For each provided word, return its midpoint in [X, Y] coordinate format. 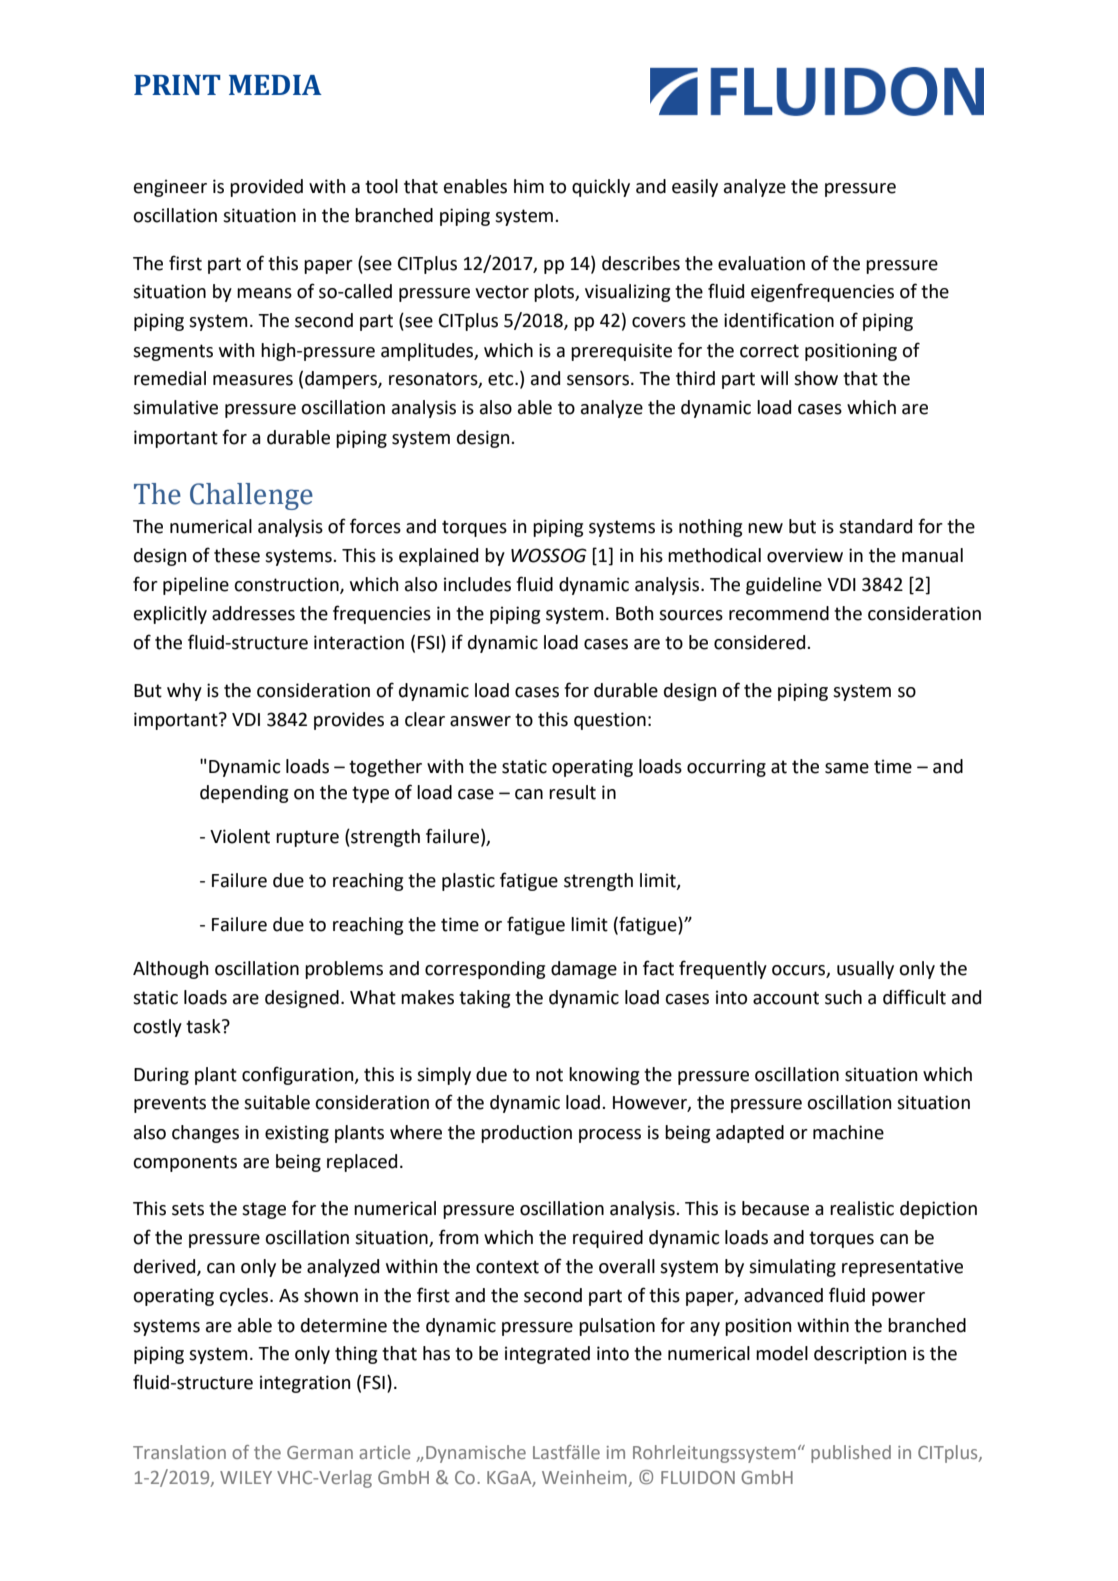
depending [244, 794]
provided [266, 188]
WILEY [246, 1477]
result [572, 792]
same [847, 768]
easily [695, 188]
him [529, 186]
